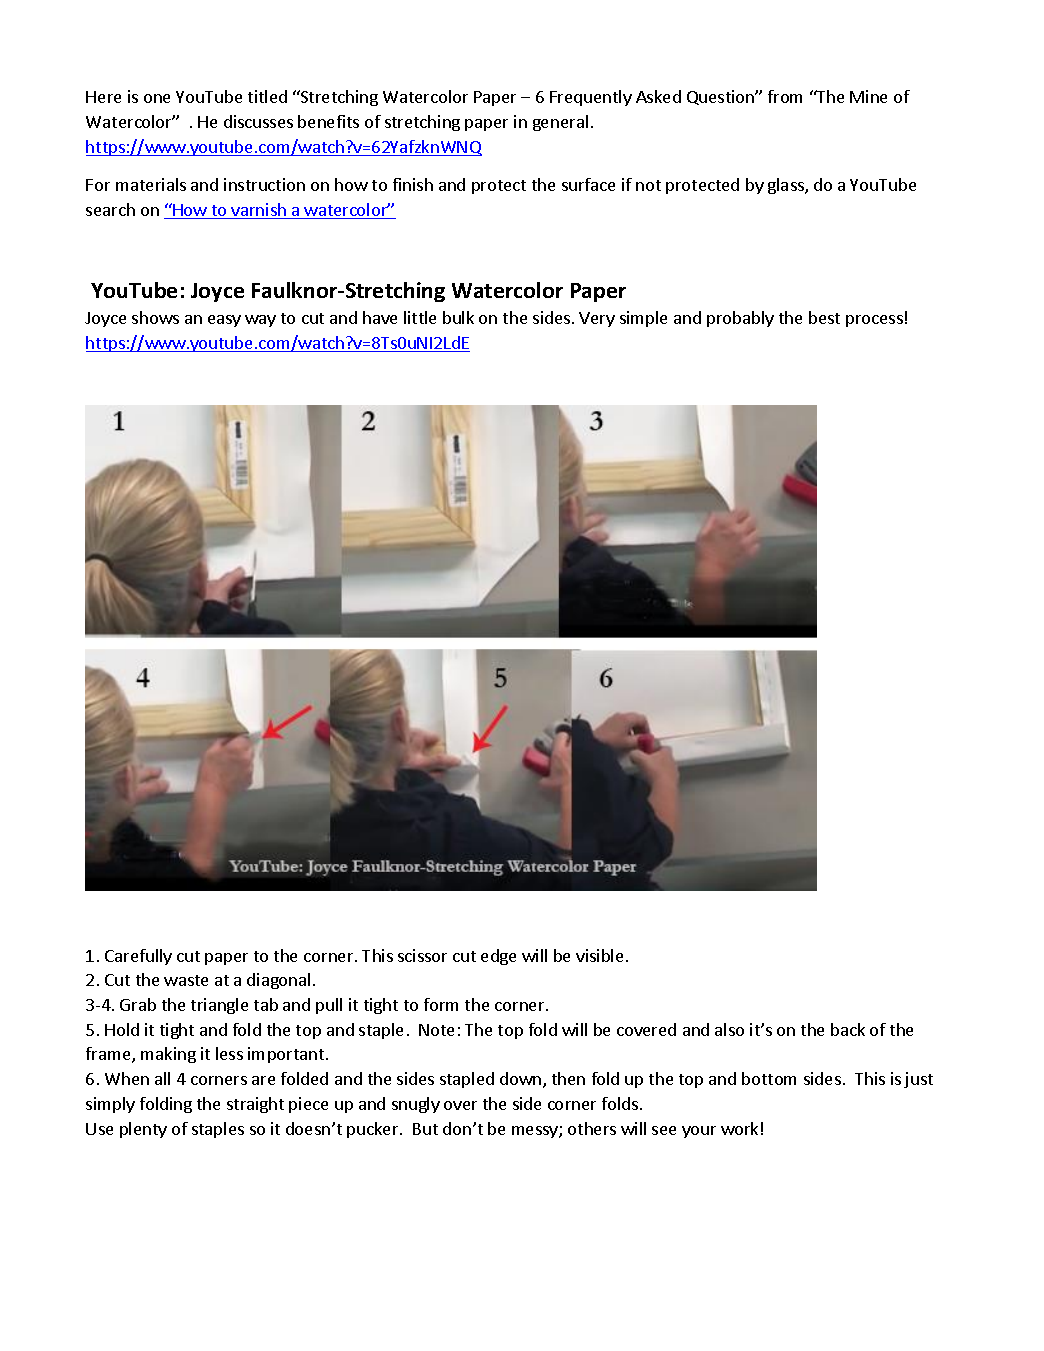 The image size is (1044, 1351). Describe the element at coordinates (560, 123) in the document. I see `general` at that location.
